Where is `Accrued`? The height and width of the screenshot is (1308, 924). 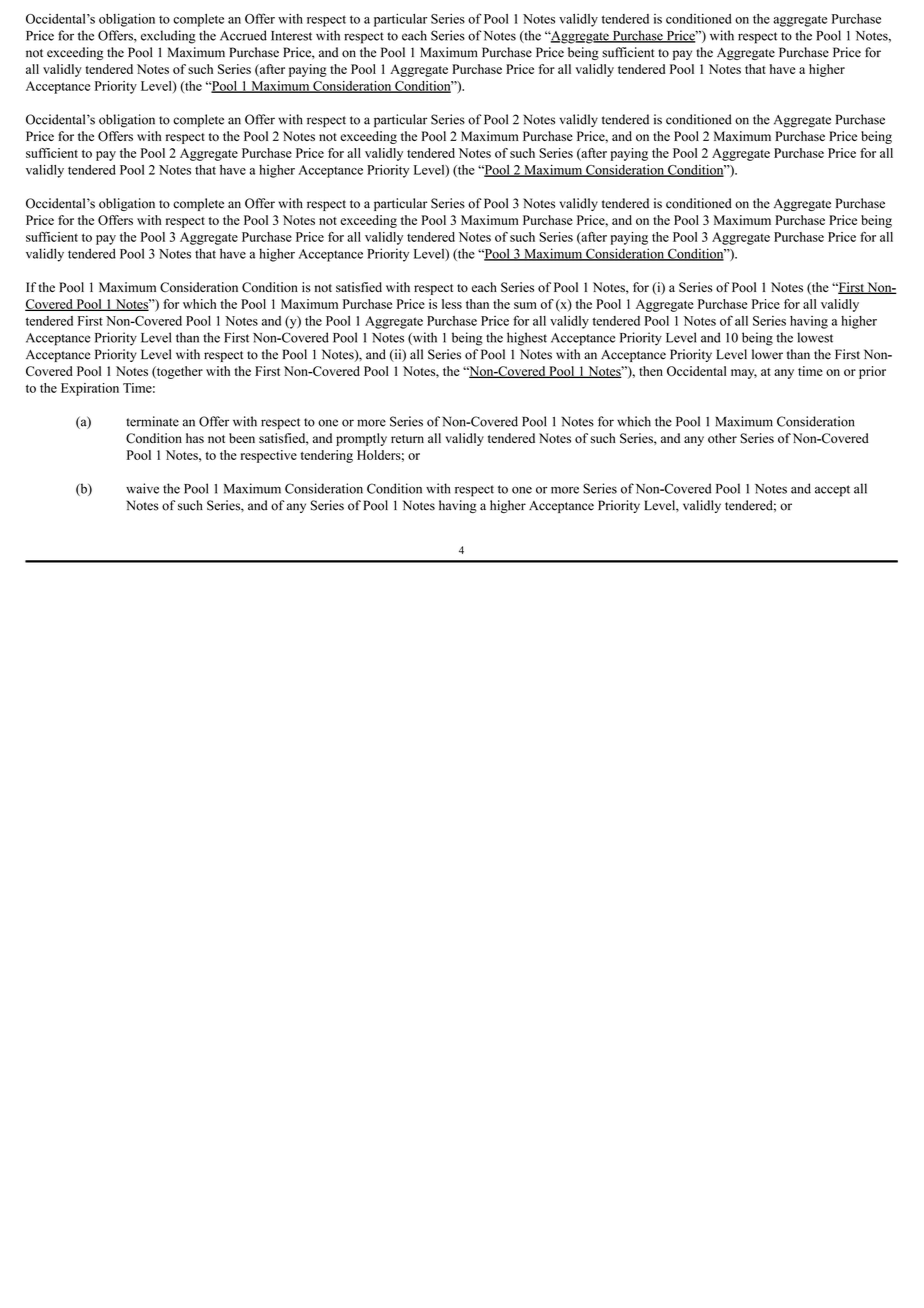 Accrued is located at coordinates (243, 35).
